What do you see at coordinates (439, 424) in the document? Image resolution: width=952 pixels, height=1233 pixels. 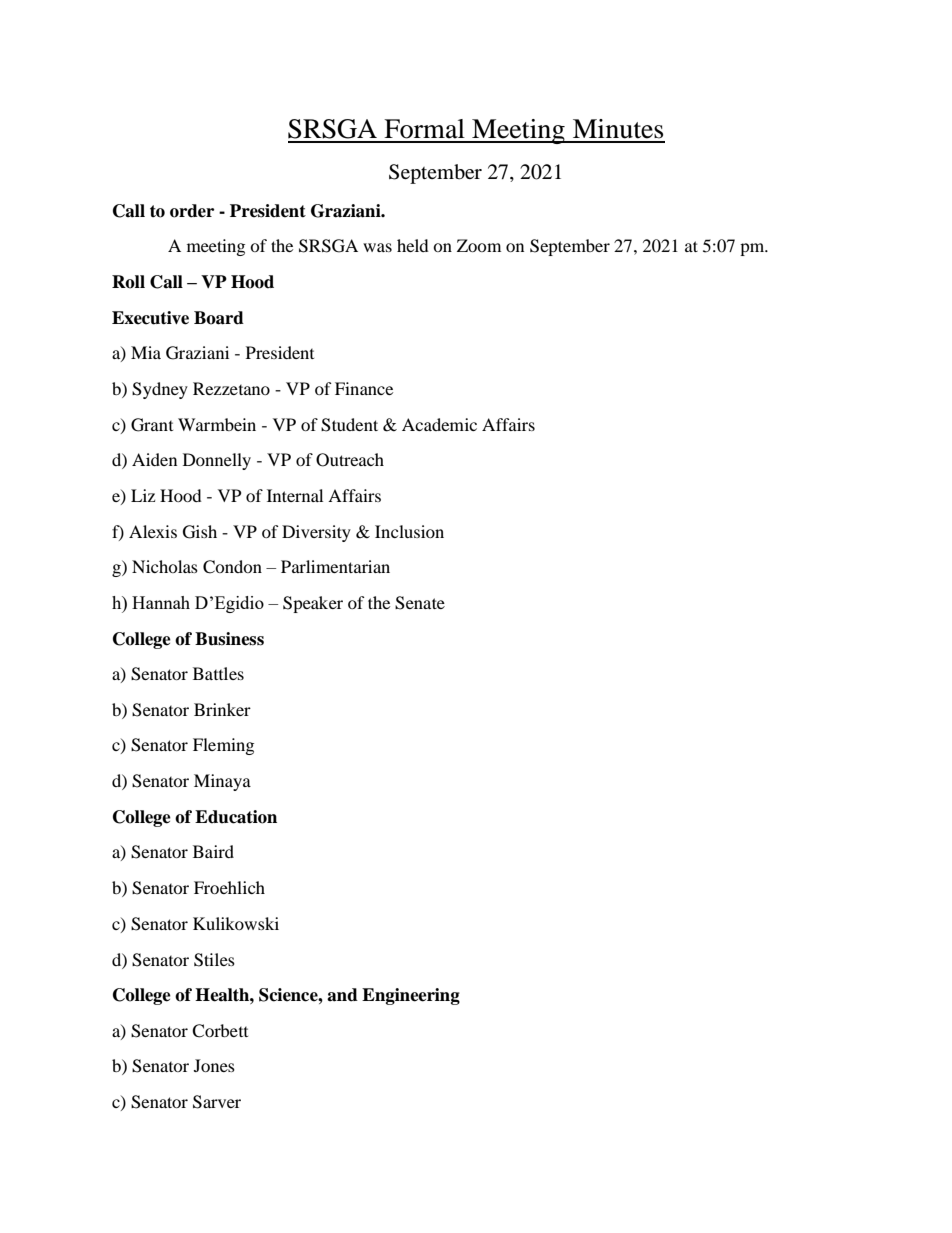 I see `Academic` at bounding box center [439, 424].
